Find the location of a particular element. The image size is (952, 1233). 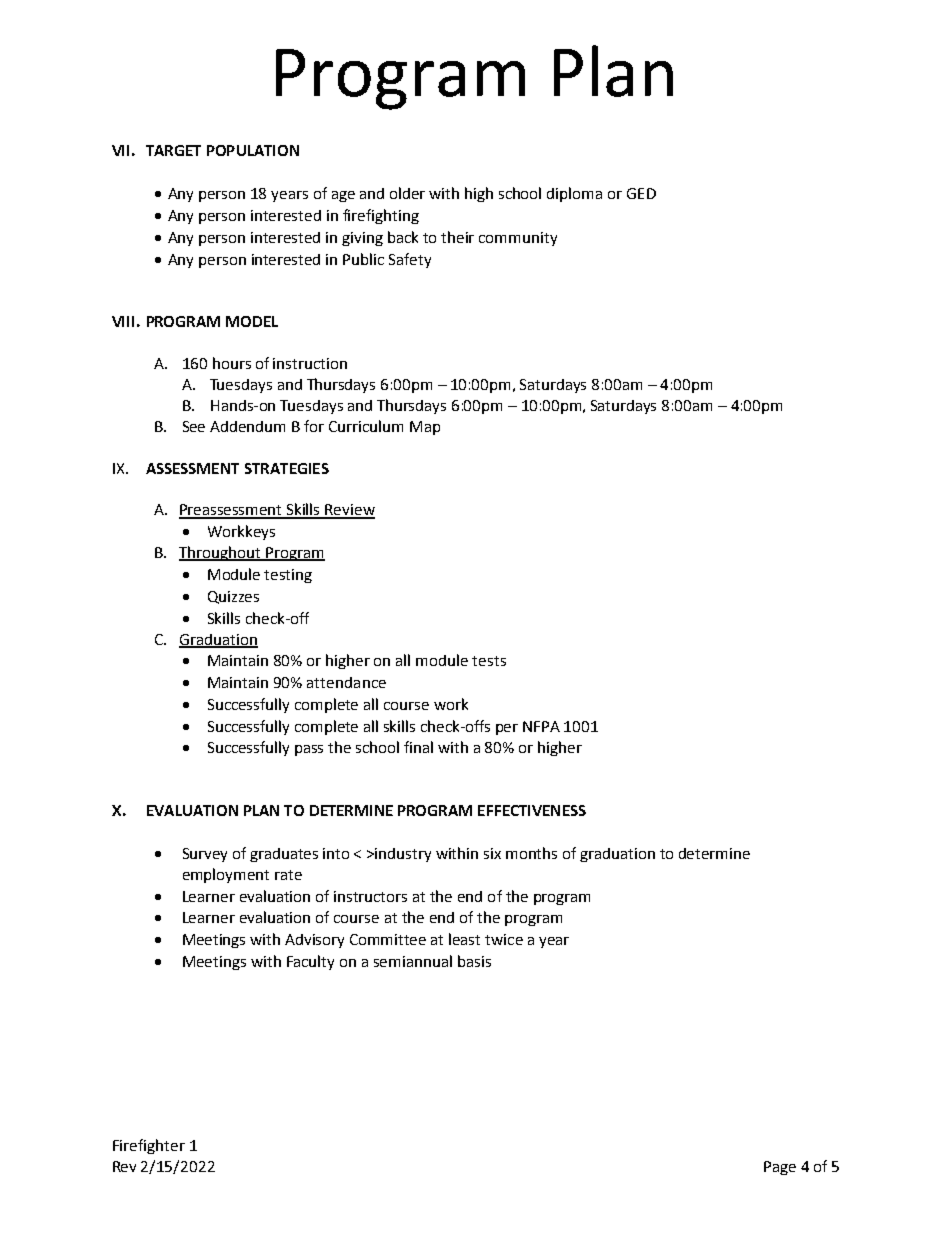

EFFECTIVENESS is located at coordinates (532, 810).
